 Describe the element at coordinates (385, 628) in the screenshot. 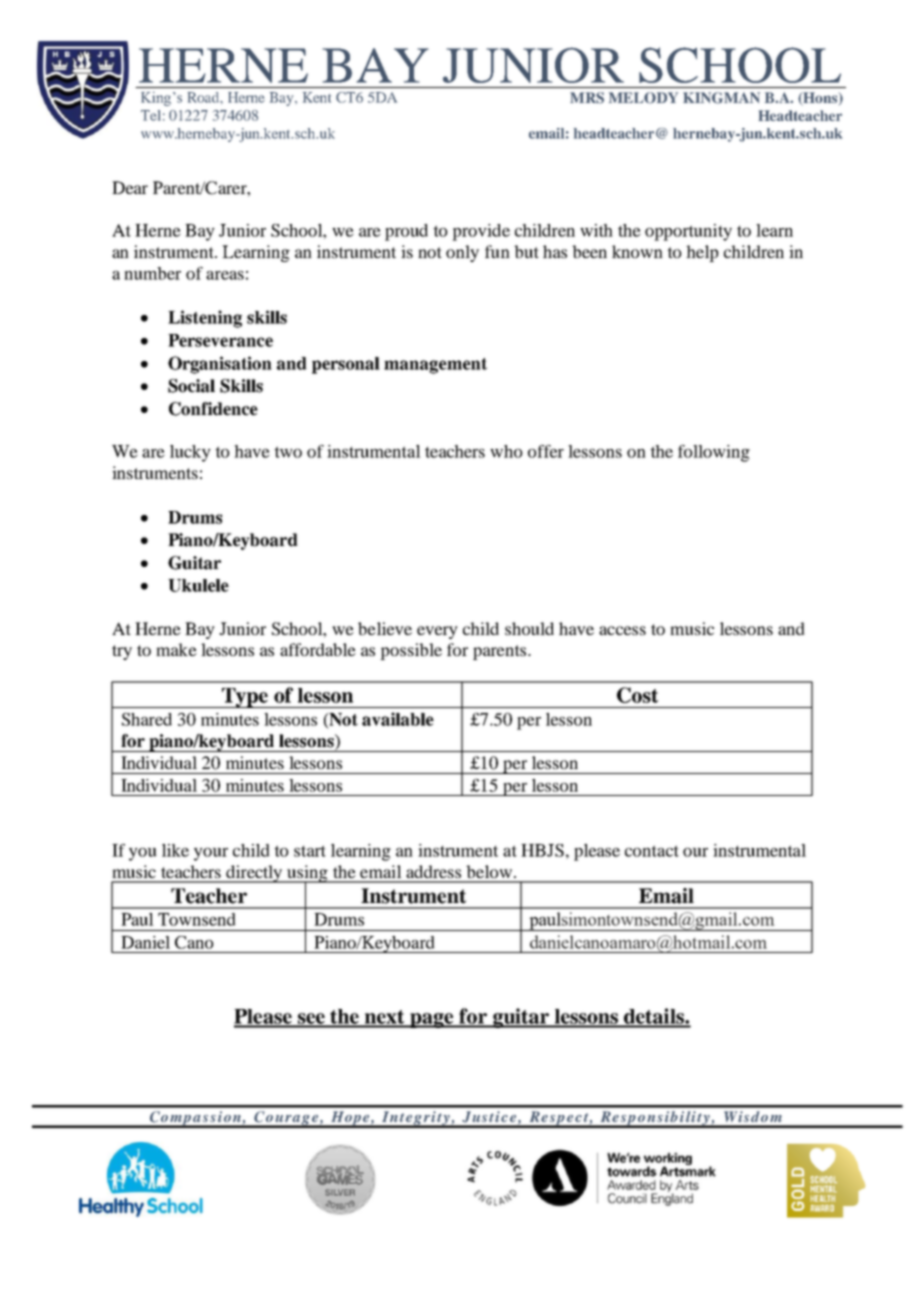

I see `believe` at that location.
